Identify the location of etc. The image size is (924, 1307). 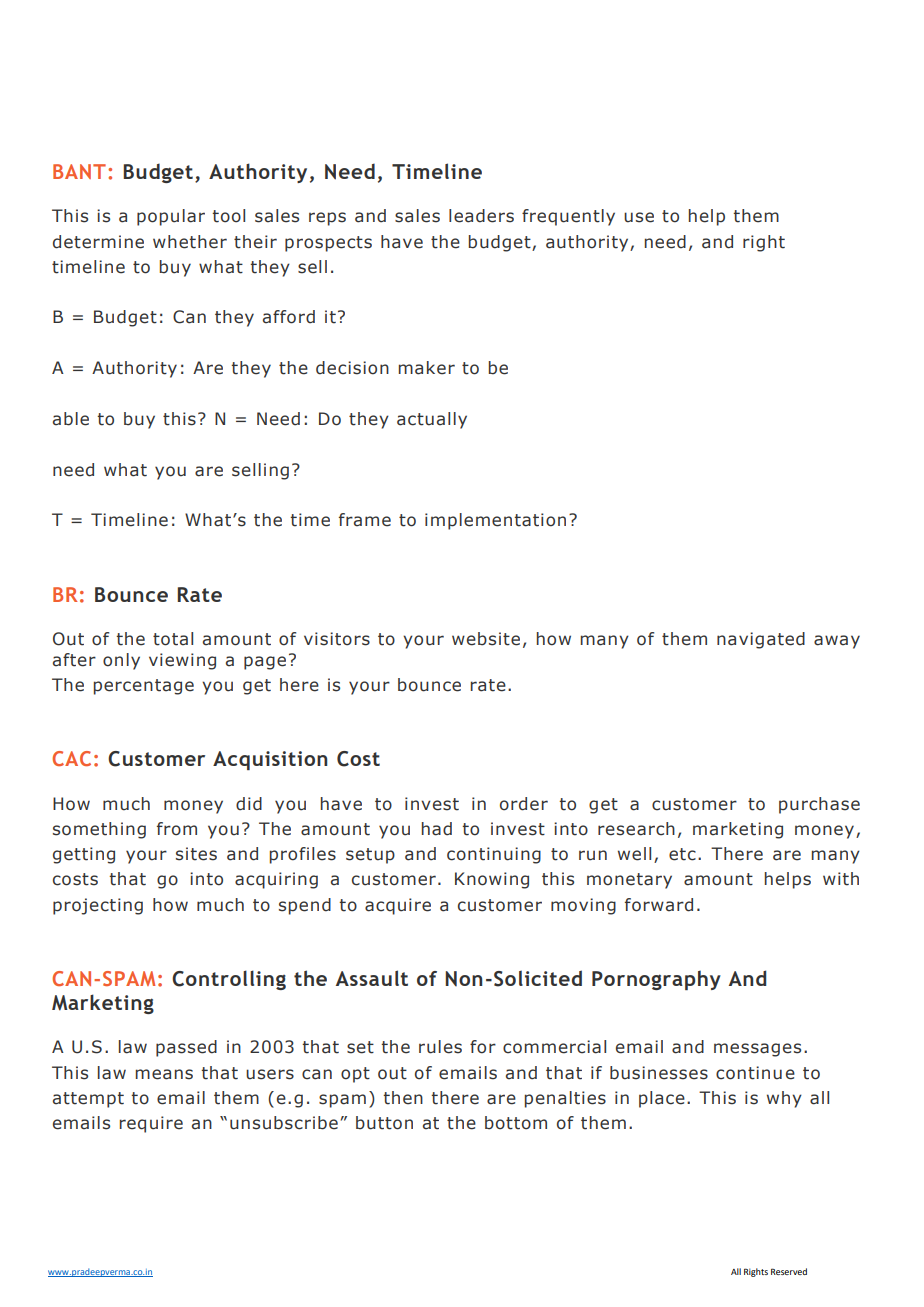
(682, 854).
